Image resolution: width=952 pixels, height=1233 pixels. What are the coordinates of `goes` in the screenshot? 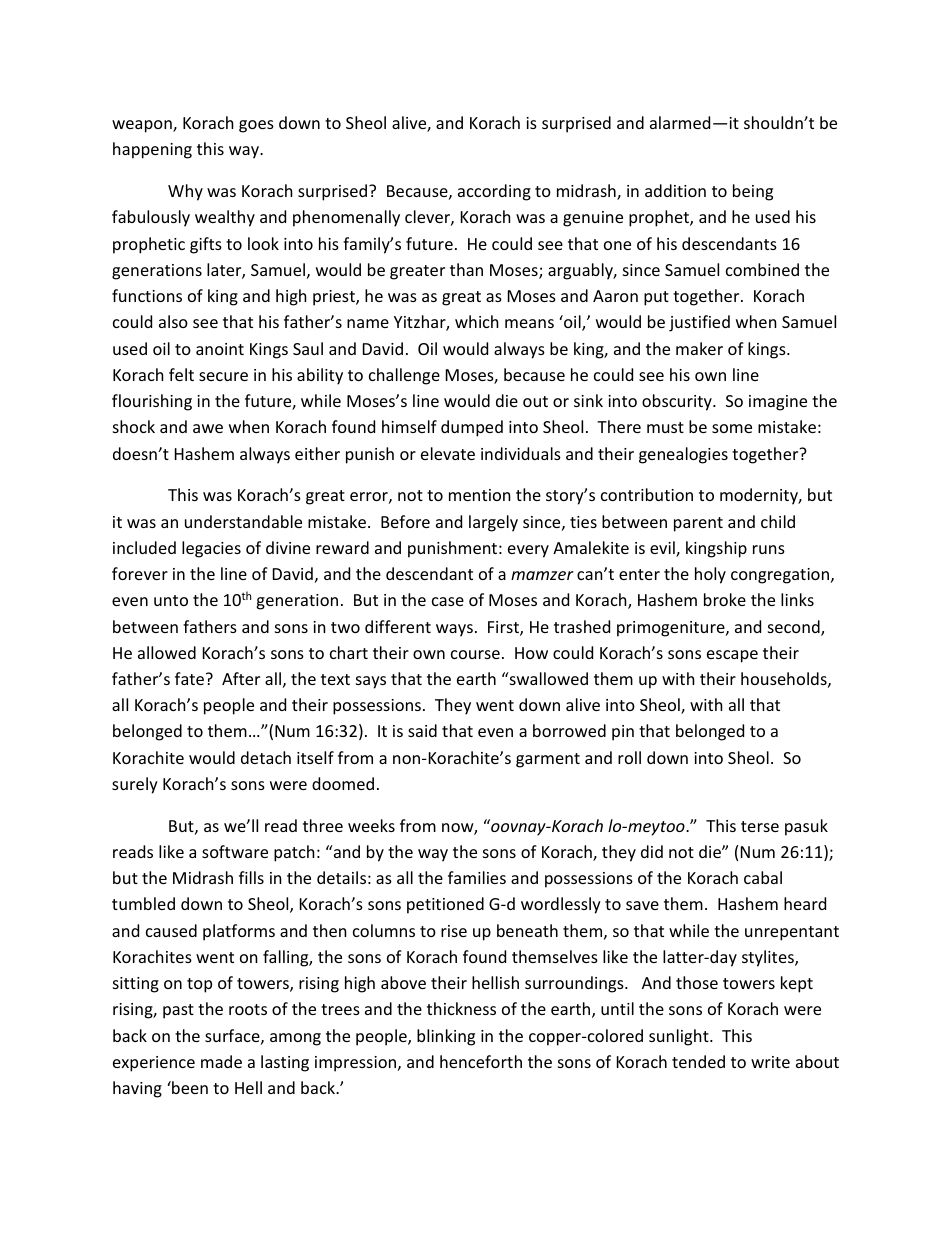 It's located at (256, 126).
